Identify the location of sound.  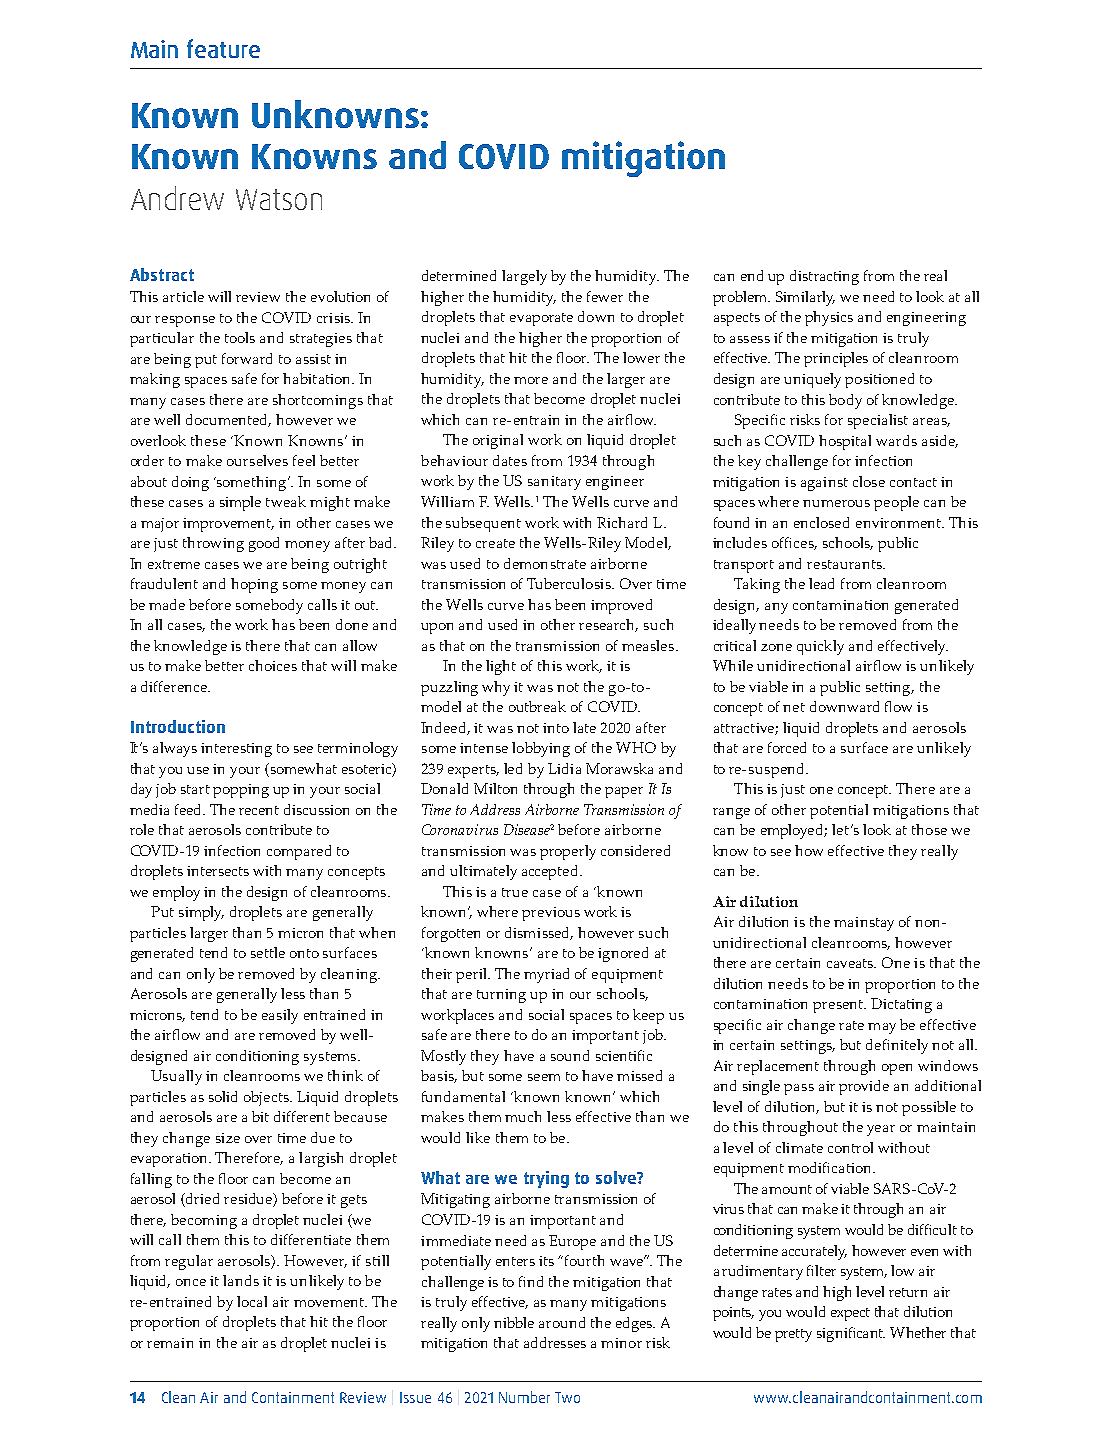
(570, 1055).
